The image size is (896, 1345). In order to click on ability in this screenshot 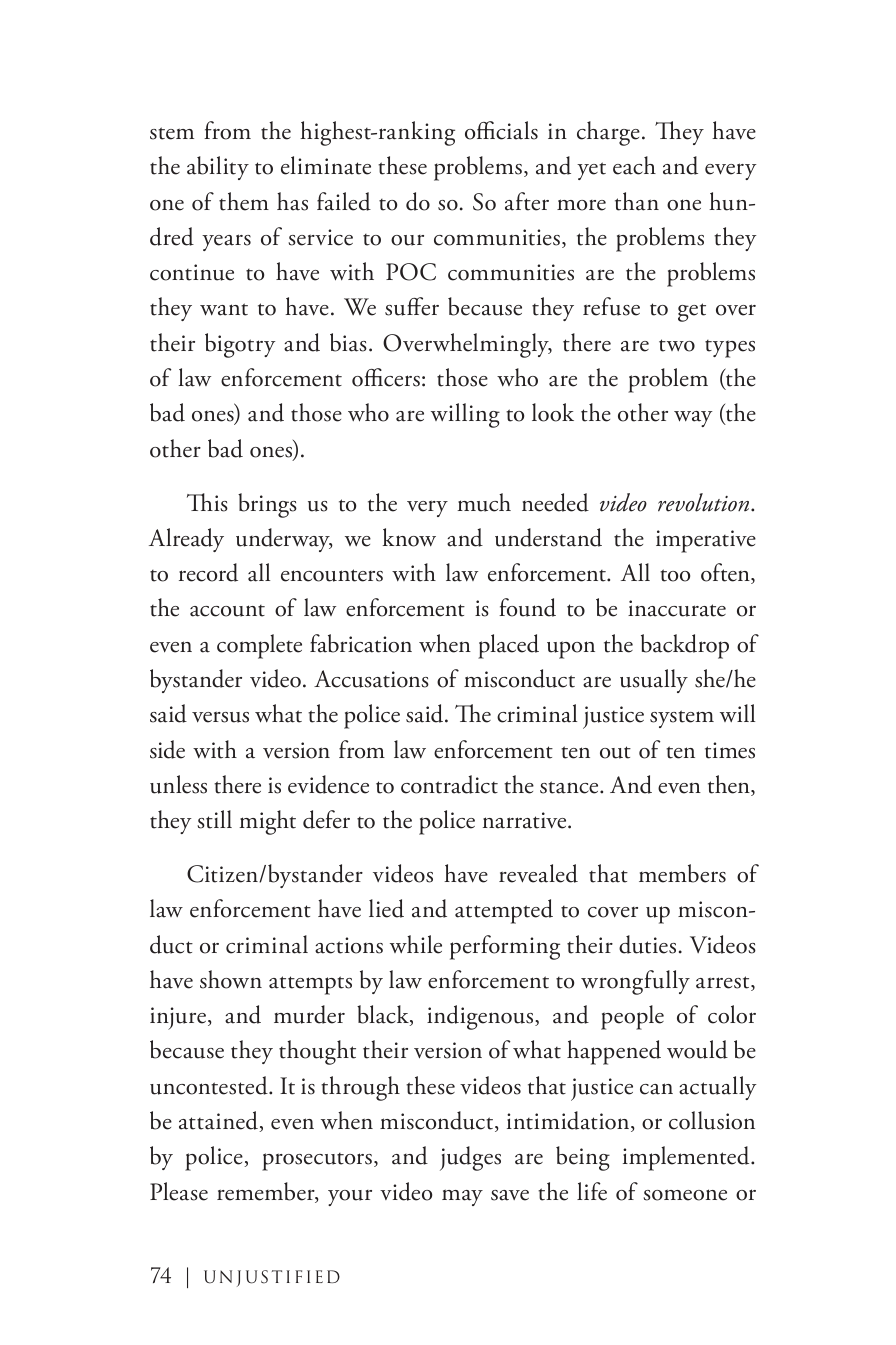, I will do `click(218, 168)`.
